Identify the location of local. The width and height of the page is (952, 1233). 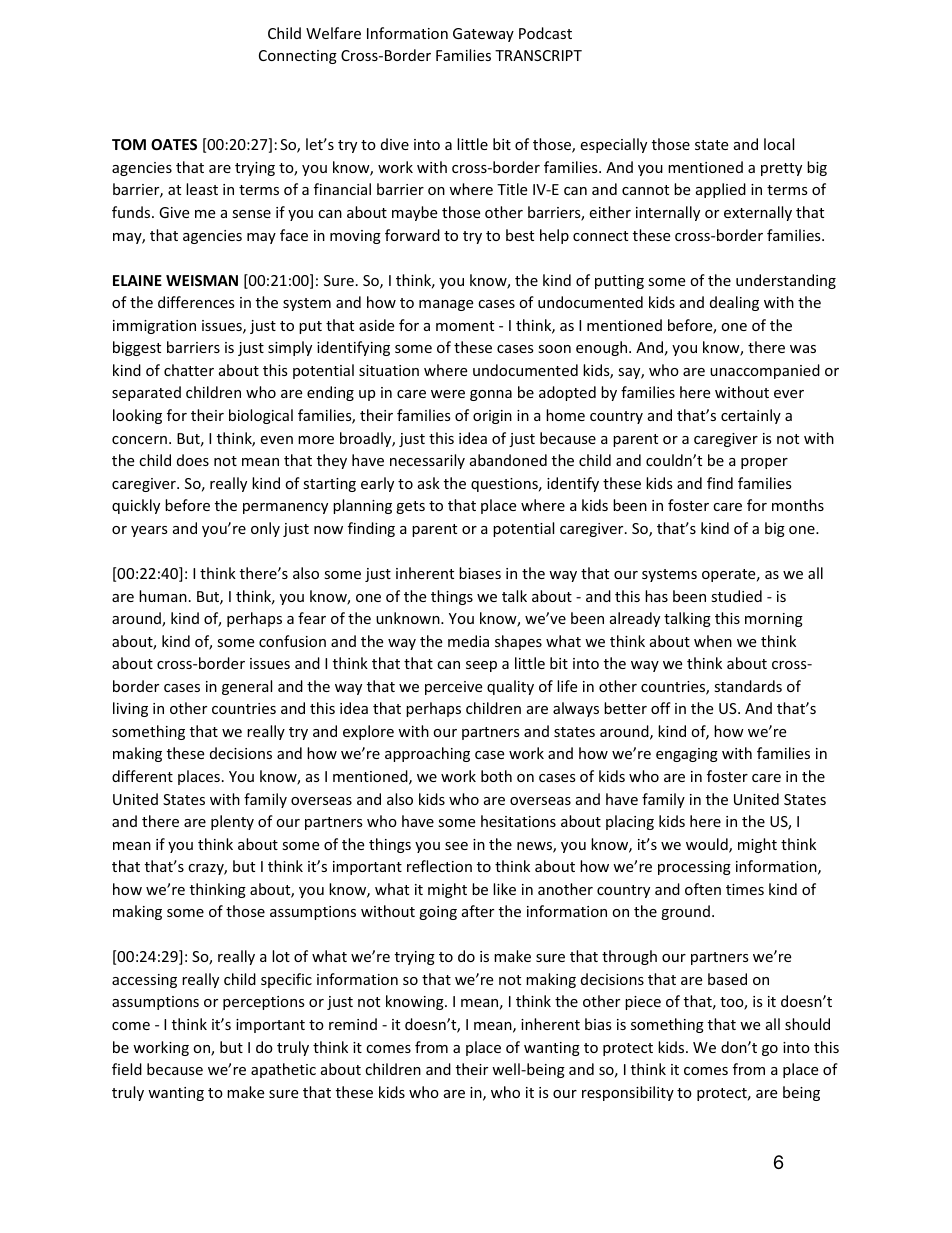
(779, 144).
